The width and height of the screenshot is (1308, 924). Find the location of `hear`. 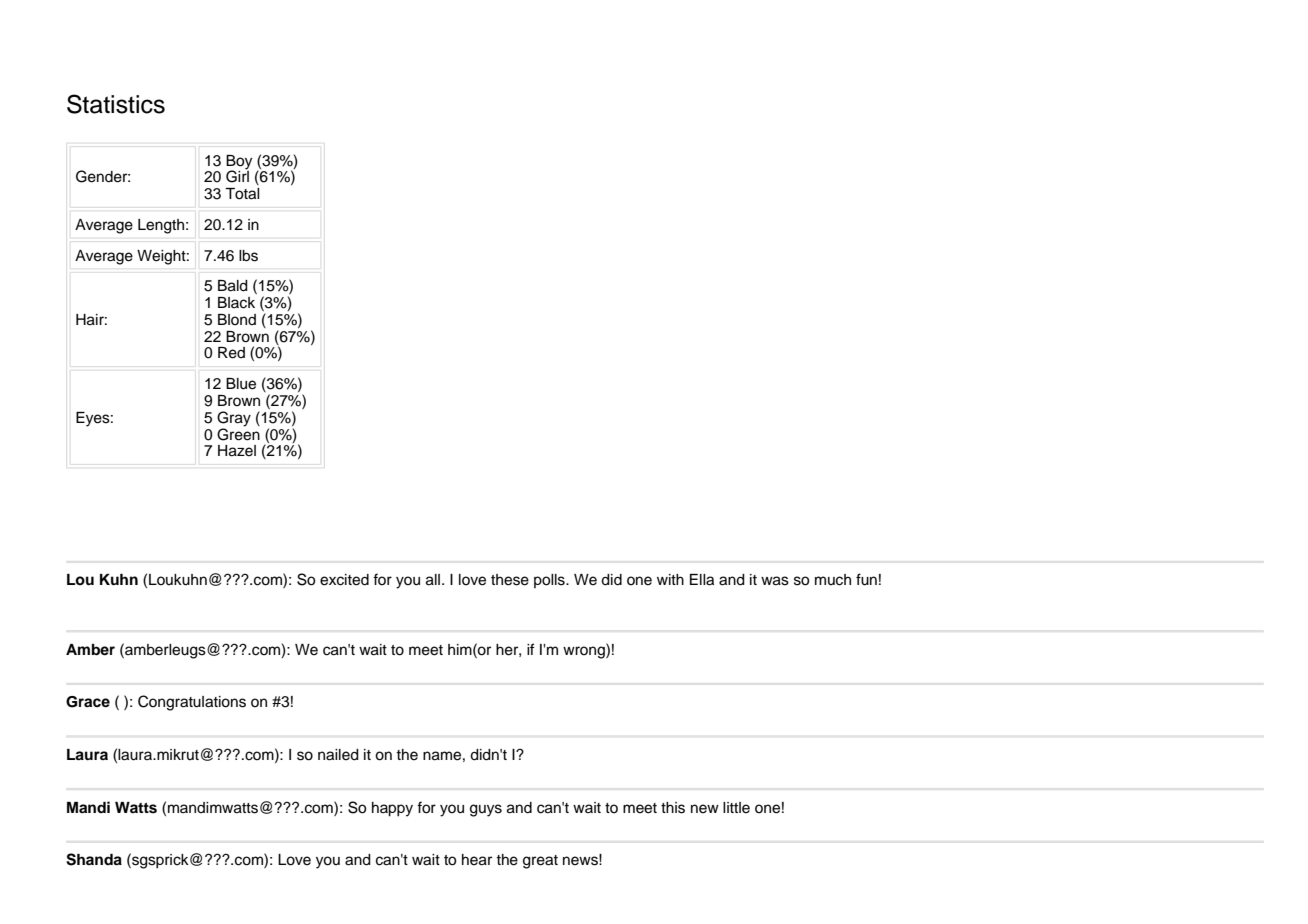

hear is located at coordinates (477, 860).
